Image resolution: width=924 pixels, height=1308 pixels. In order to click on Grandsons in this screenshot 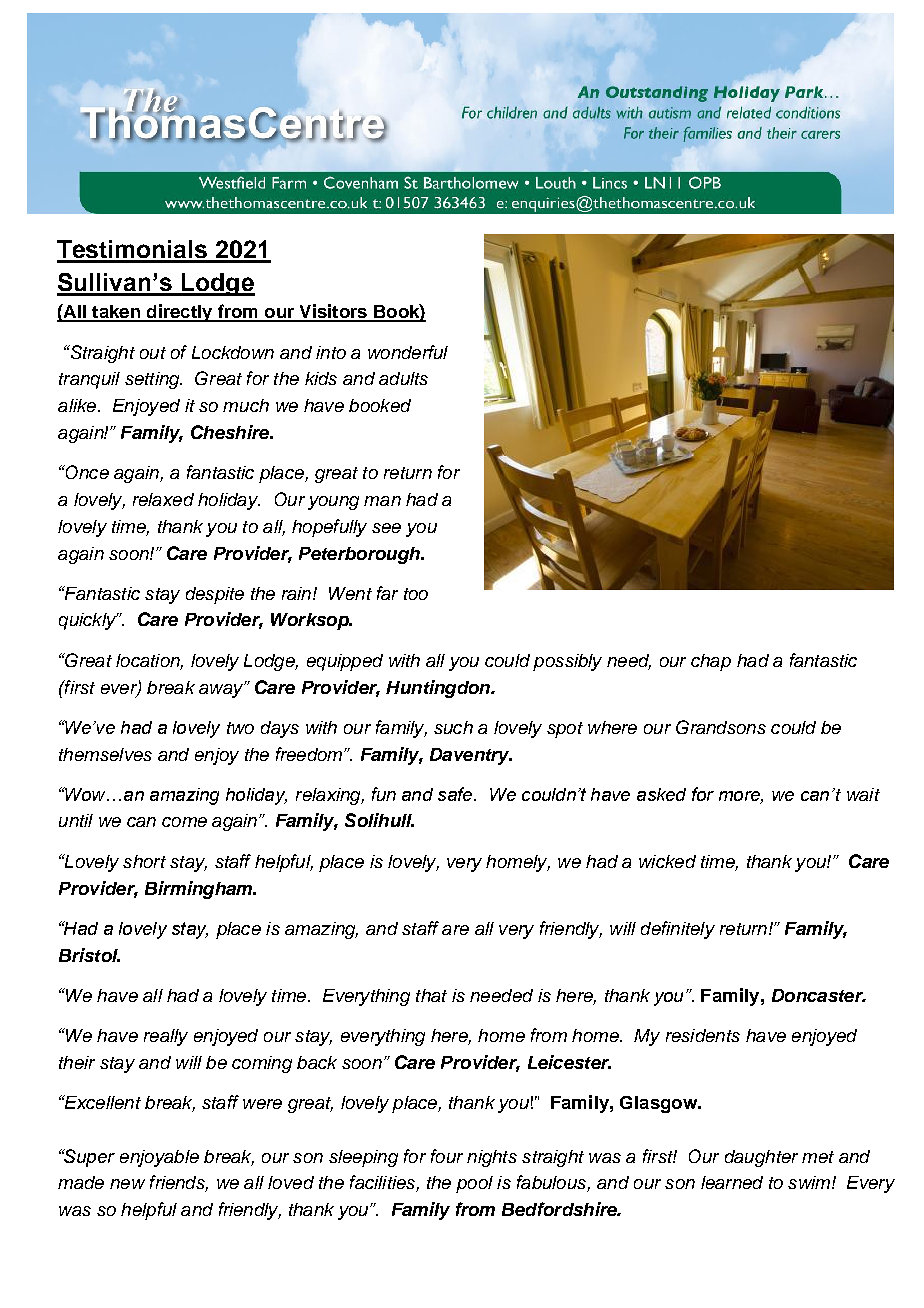, I will do `click(721, 727)`.
